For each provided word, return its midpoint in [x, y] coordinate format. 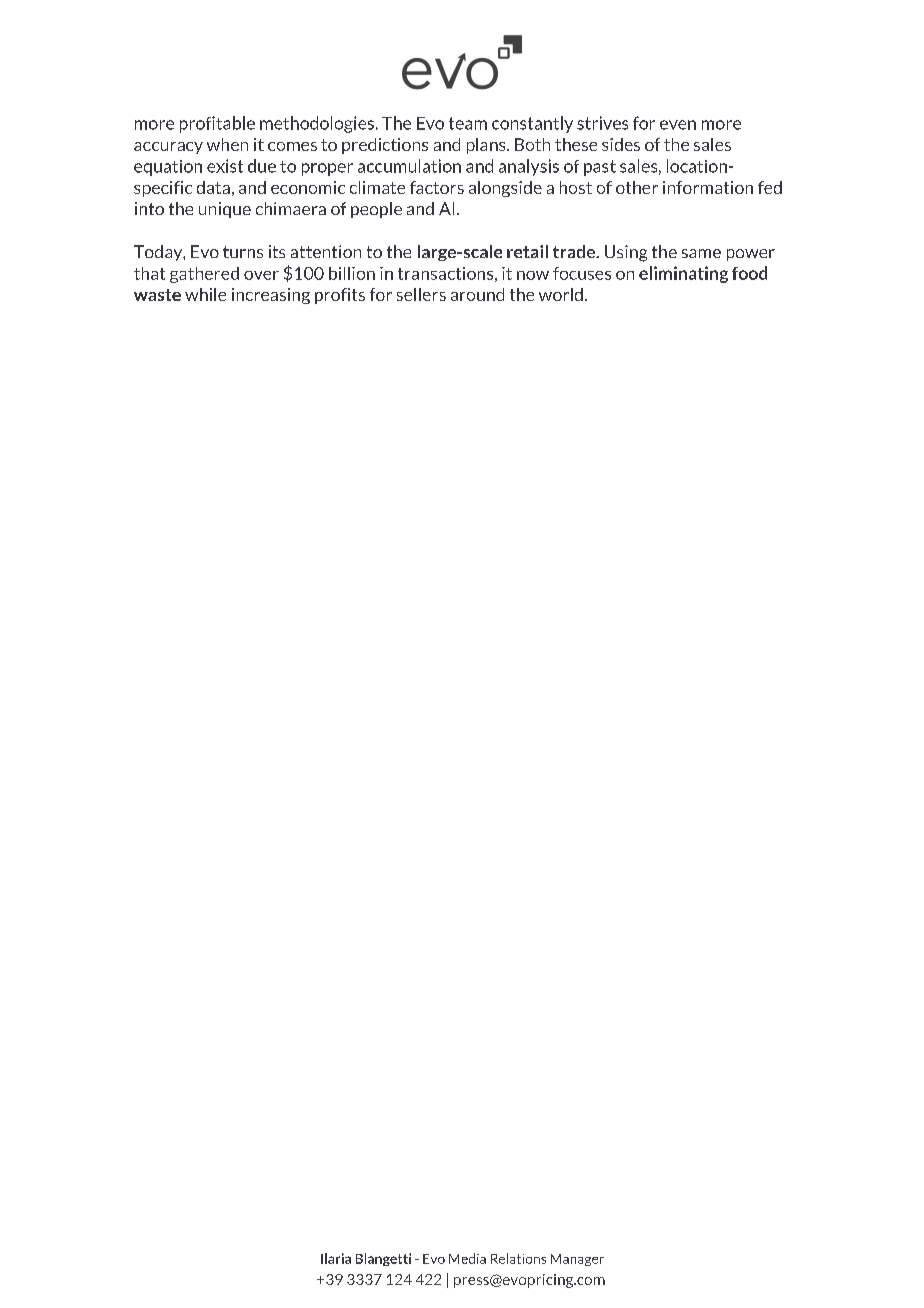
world [561, 294]
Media [467, 1258]
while [205, 294]
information [708, 187]
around [477, 294]
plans [487, 146]
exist [225, 166]
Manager [577, 1260]
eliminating [683, 274]
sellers [421, 294]
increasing [271, 296]
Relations [518, 1258]
